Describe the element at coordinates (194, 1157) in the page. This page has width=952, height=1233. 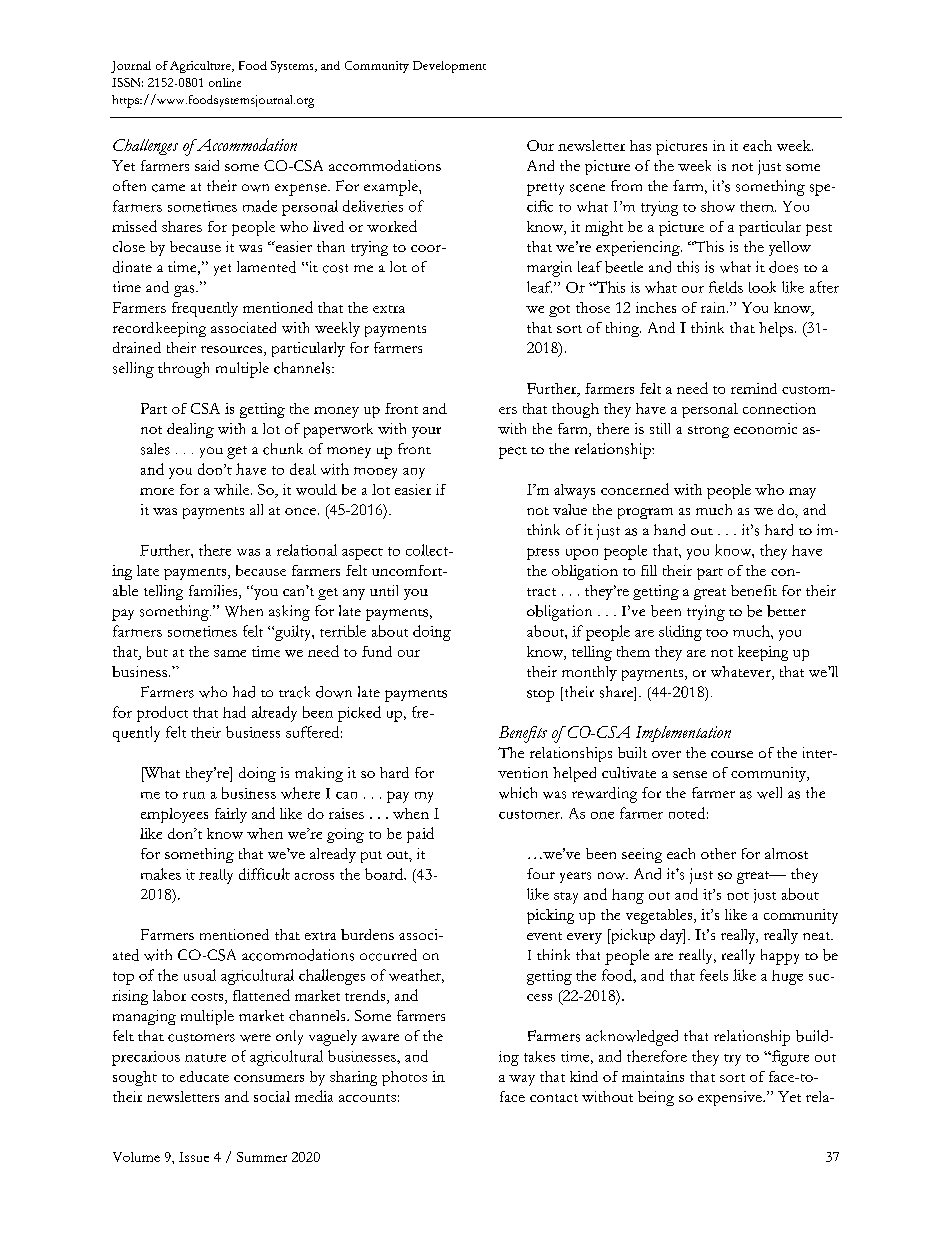
I see `Issue` at that location.
